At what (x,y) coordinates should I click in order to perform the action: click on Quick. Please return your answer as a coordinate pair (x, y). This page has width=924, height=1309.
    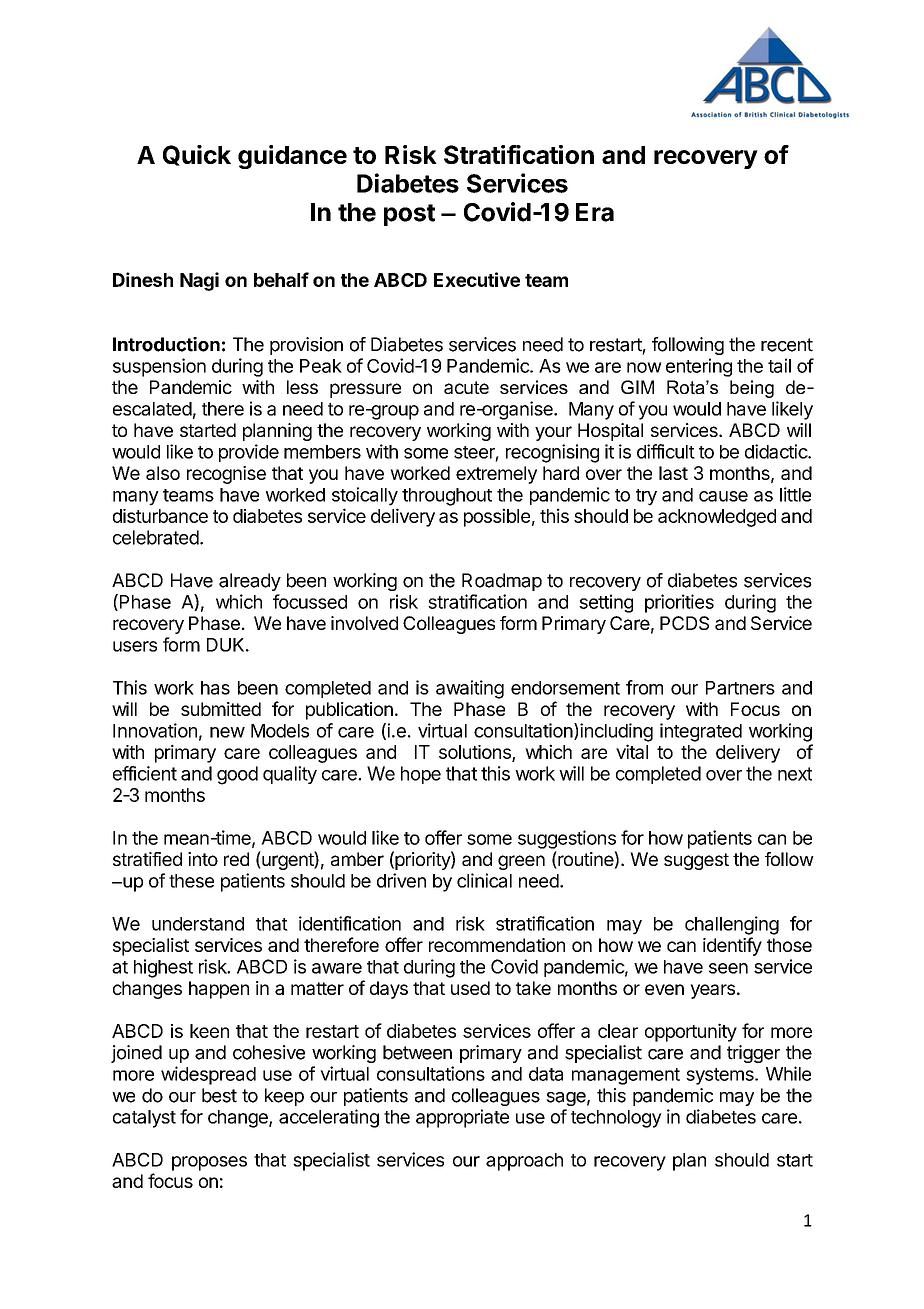
    Looking at the image, I should click on (197, 155).
